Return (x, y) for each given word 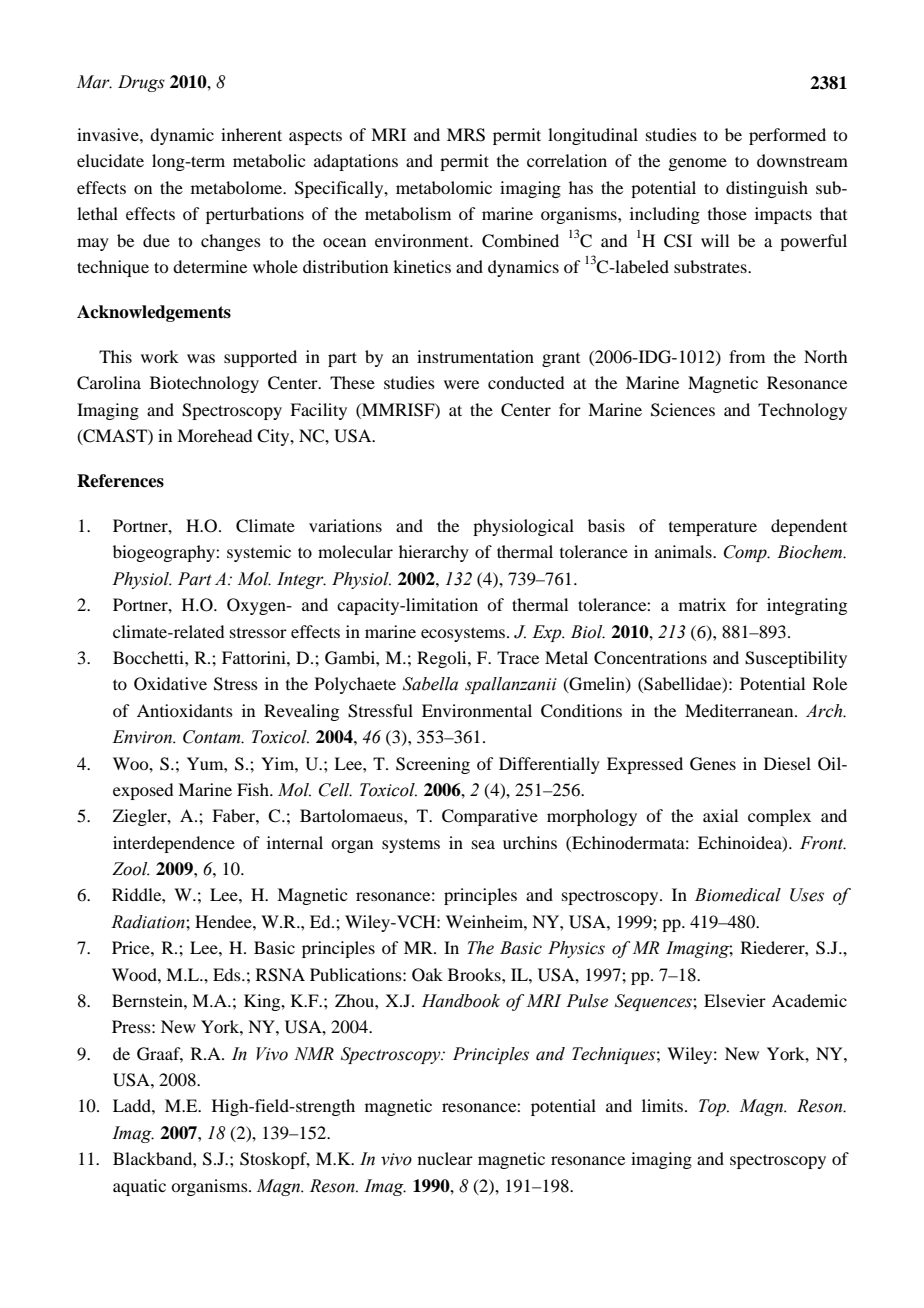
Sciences (683, 410)
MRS (466, 135)
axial (720, 815)
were (461, 384)
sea (483, 844)
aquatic (139, 1187)
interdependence (174, 844)
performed (787, 136)
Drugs (141, 83)
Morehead (214, 435)
